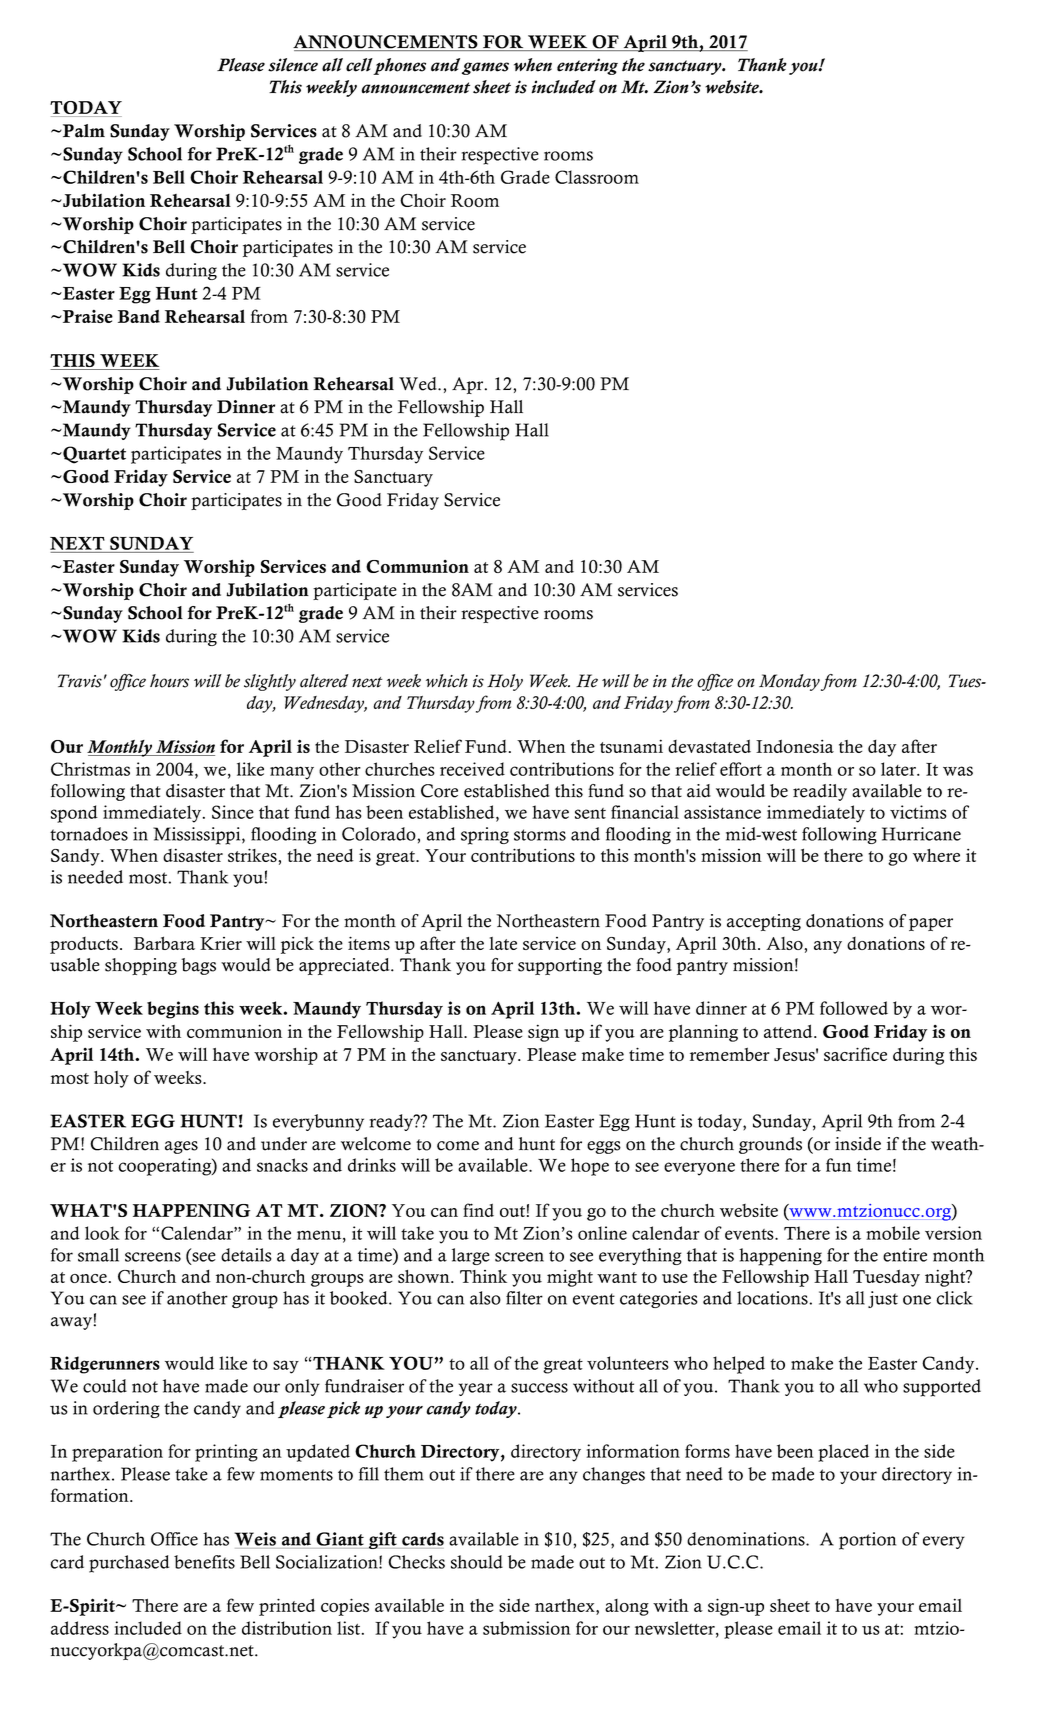  I want to click on benefits, so click(204, 1562).
